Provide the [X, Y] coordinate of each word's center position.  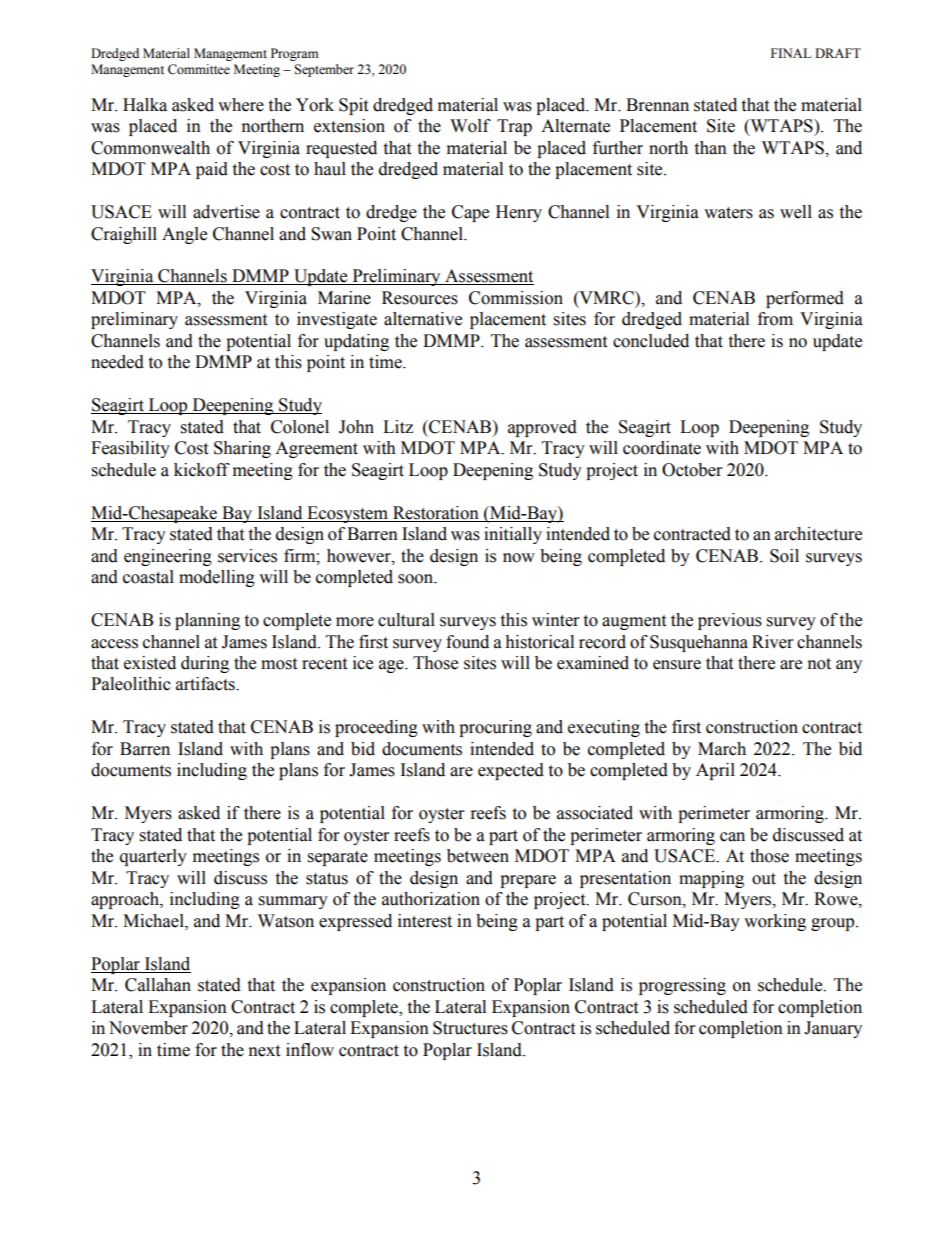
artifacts [206, 684]
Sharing [242, 449]
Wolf [470, 126]
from [775, 319]
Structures [470, 1028]
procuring [495, 728]
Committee [199, 69]
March [722, 749]
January [833, 1029]
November [148, 1028]
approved [542, 428]
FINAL [791, 53]
